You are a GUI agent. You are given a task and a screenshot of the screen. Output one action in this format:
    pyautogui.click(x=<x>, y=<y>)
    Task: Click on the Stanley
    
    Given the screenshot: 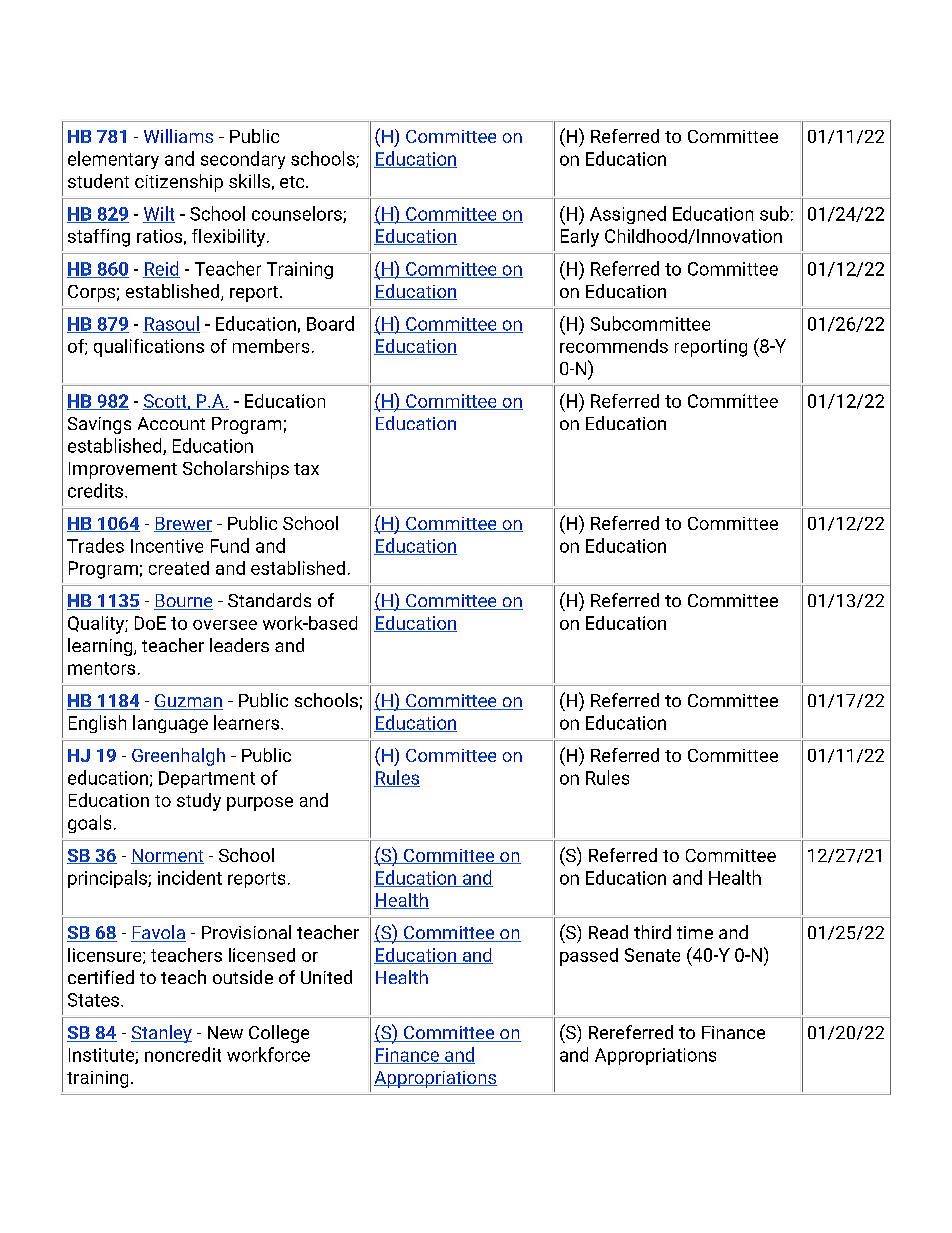 What is the action you would take?
    pyautogui.click(x=161, y=1034)
